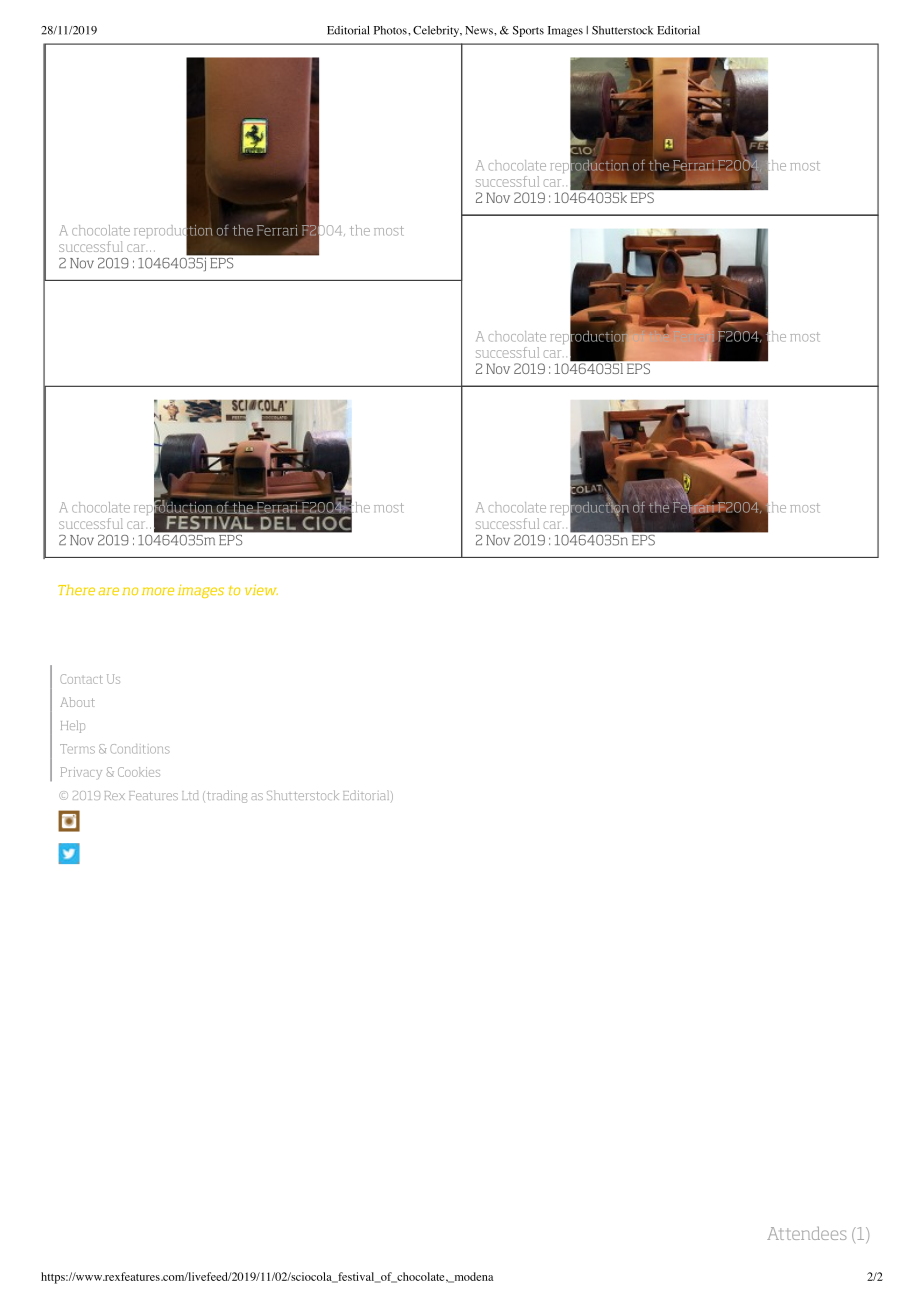  What do you see at coordinates (139, 772) in the screenshot?
I see `Cookies` at bounding box center [139, 772].
